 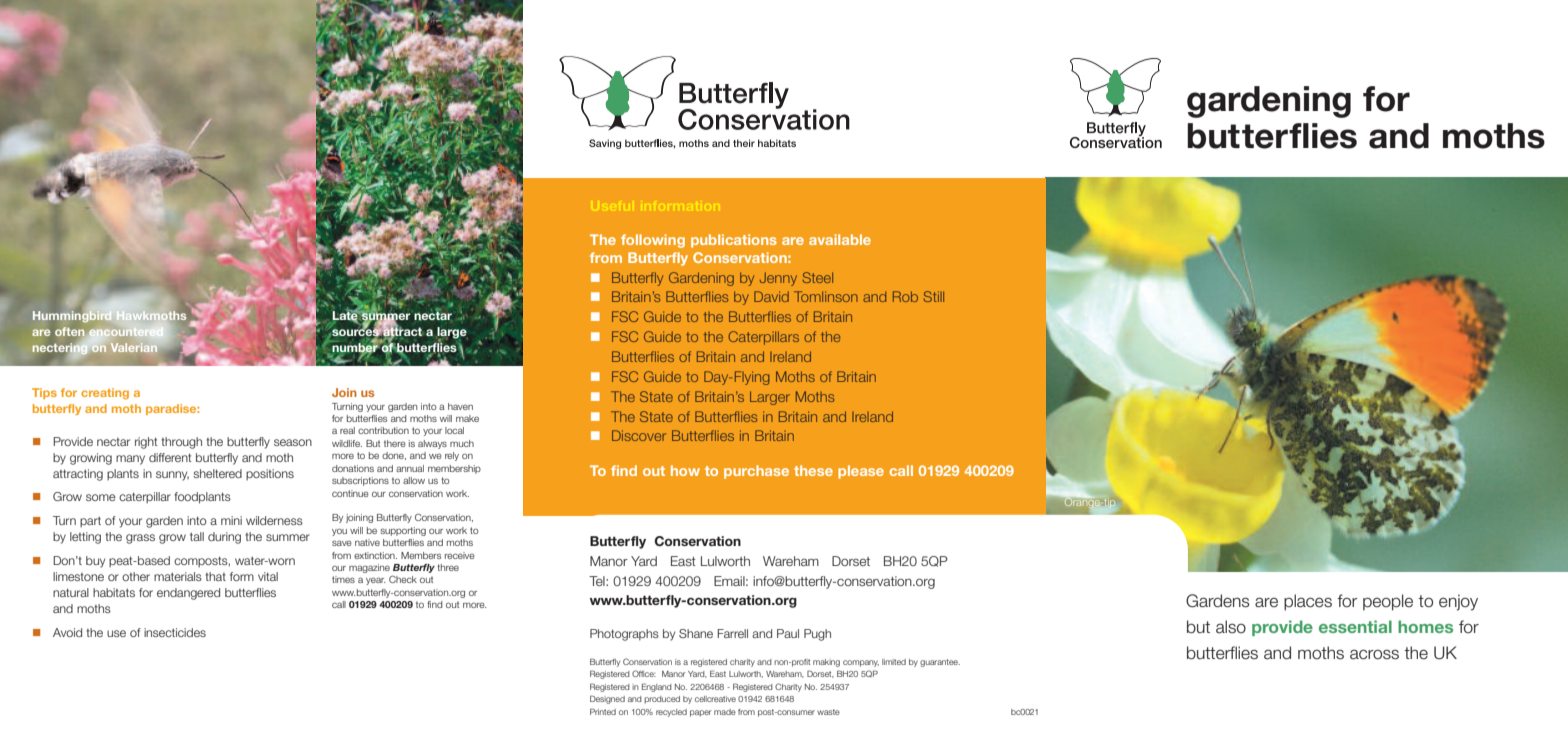 What do you see at coordinates (653, 241) in the screenshot?
I see `following` at bounding box center [653, 241].
